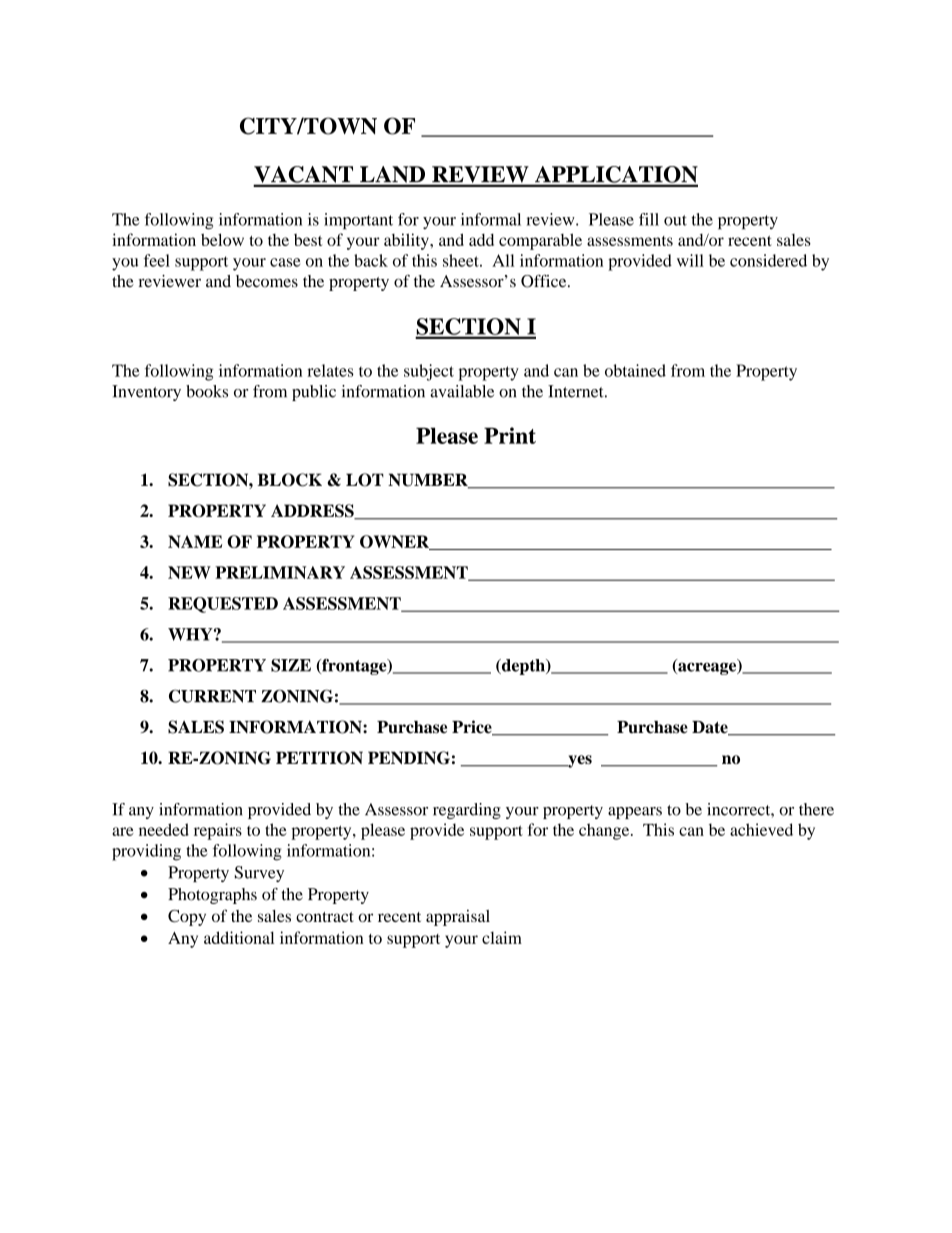 The image size is (952, 1233). I want to click on PRELIMINARY, so click(280, 572).
